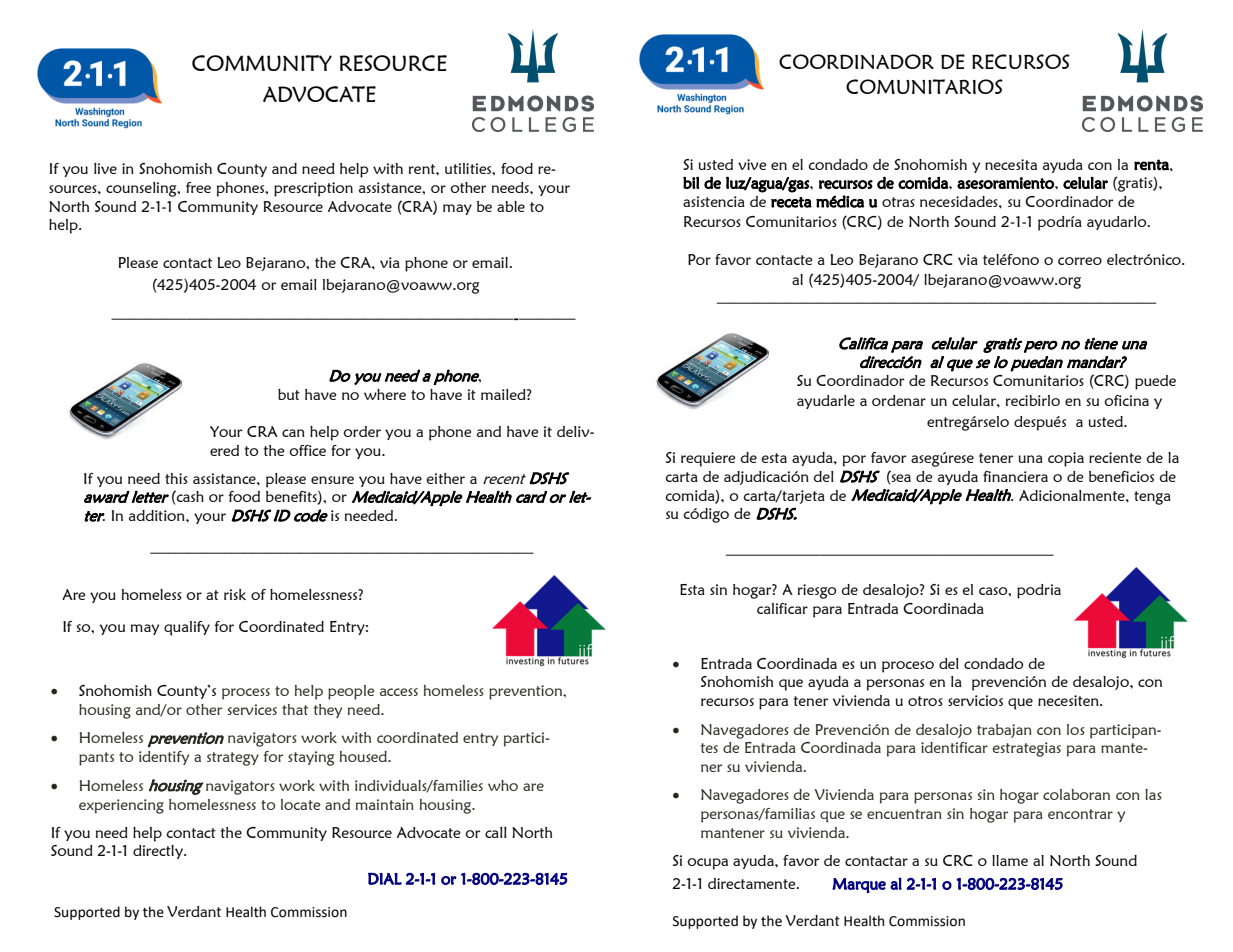  What do you see at coordinates (159, 852) in the page?
I see `directly` at bounding box center [159, 852].
